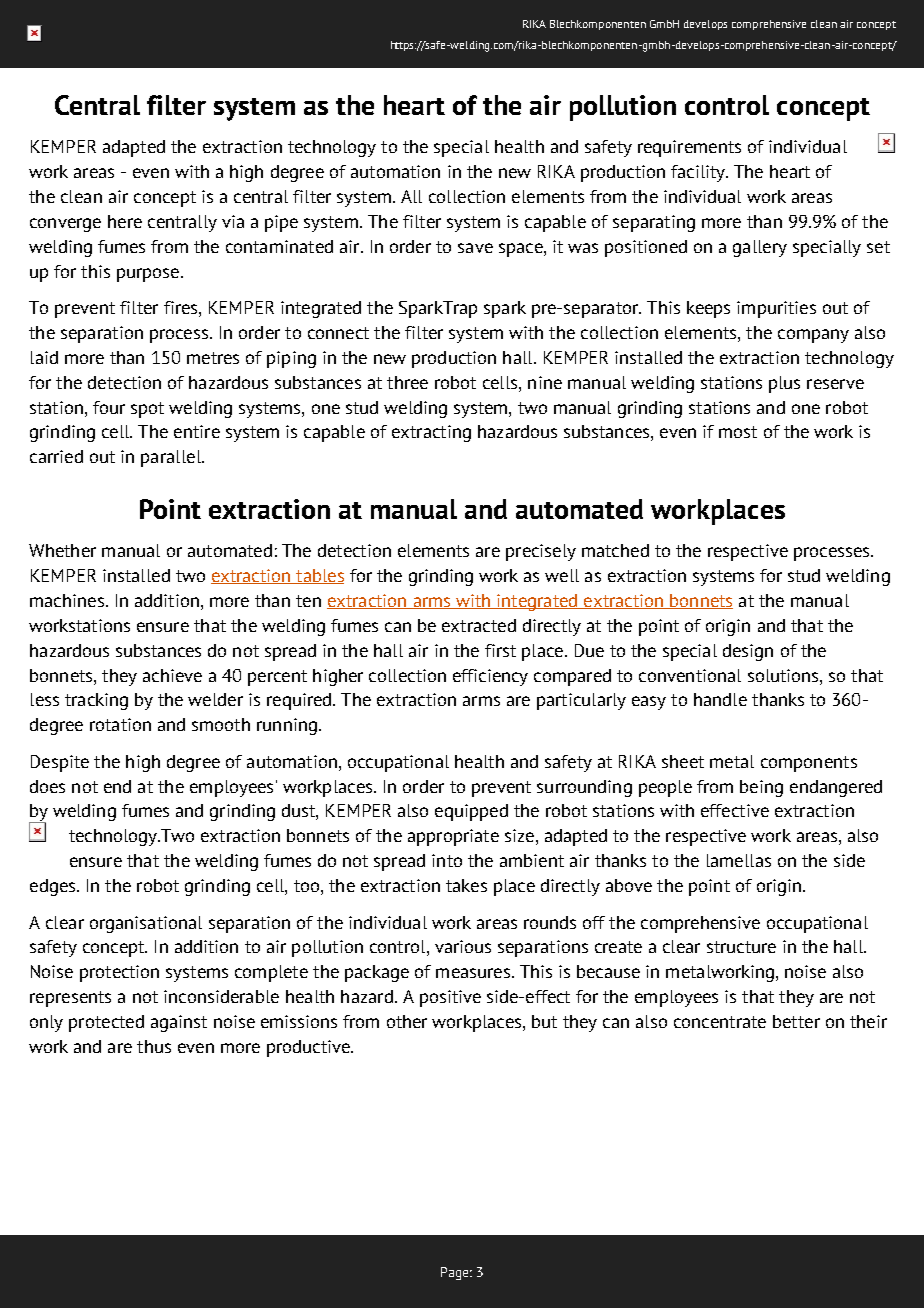  What do you see at coordinates (784, 384) in the document?
I see `plus` at bounding box center [784, 384].
